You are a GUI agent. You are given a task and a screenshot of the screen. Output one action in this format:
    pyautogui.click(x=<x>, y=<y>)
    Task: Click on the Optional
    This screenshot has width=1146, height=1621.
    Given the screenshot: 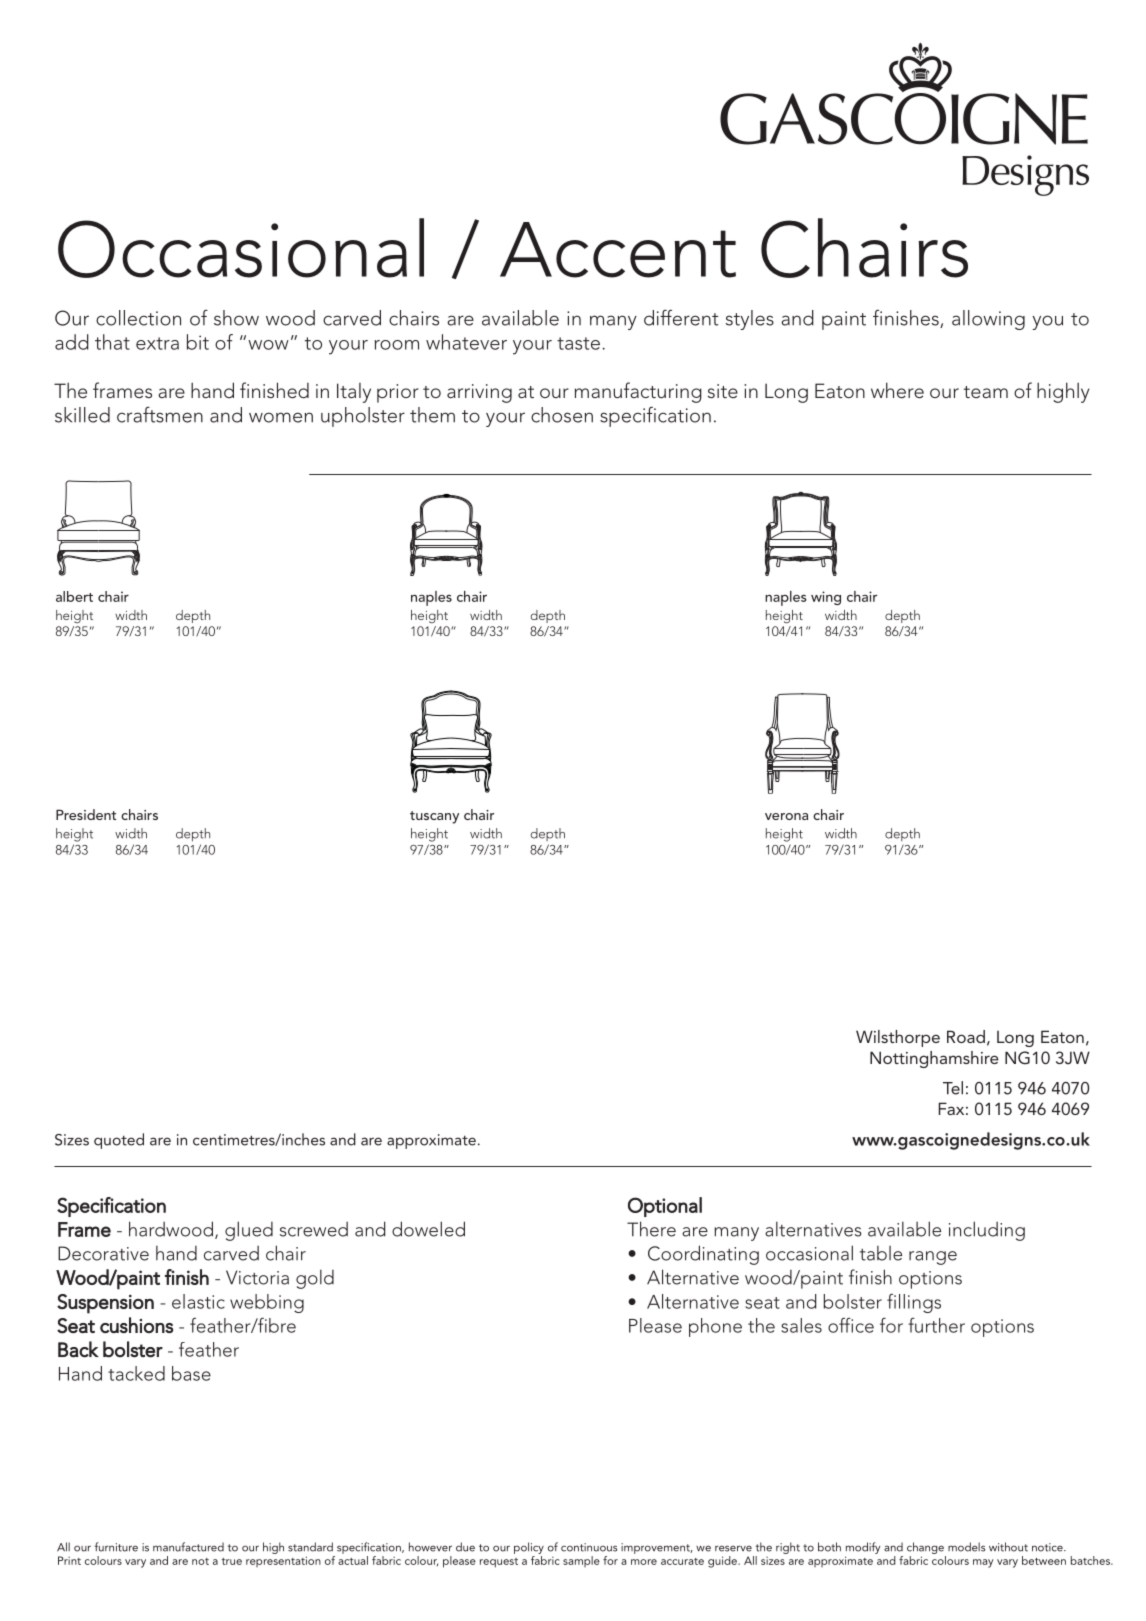 What is the action you would take?
    pyautogui.click(x=665, y=1207)
